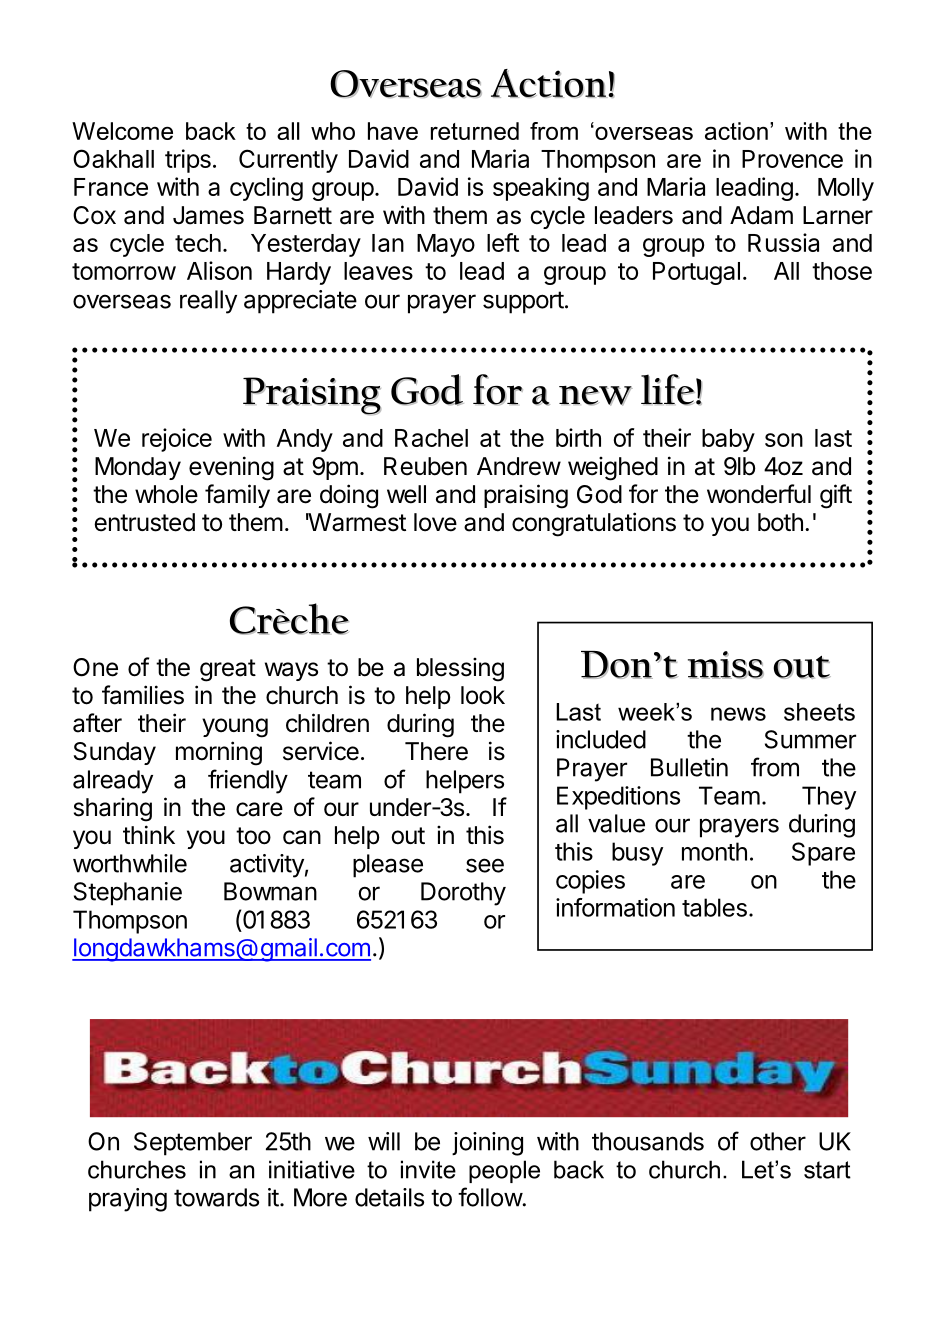 The height and width of the image is (1319, 933). What do you see at coordinates (714, 907) in the image?
I see `tables` at bounding box center [714, 907].
